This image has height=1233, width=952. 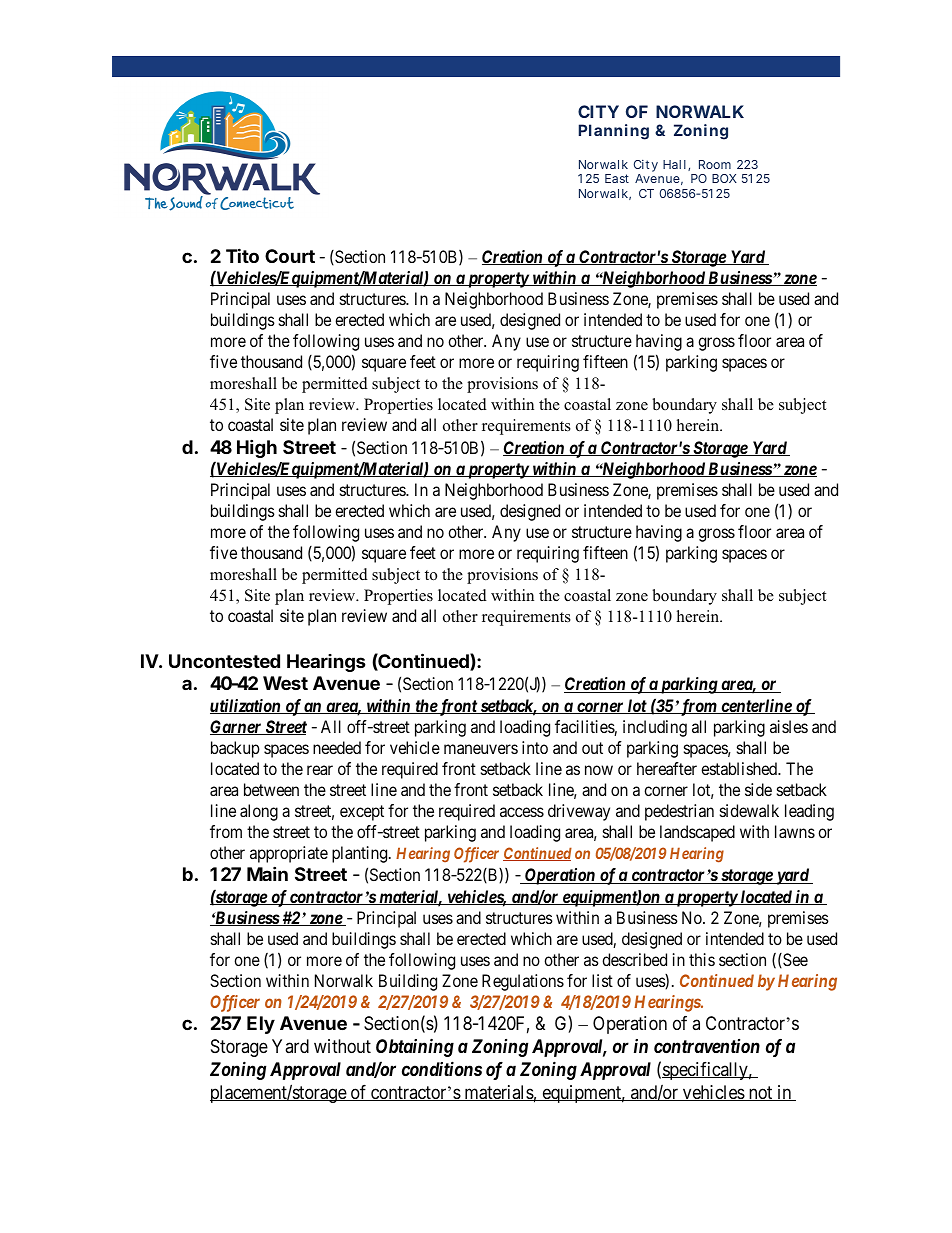 What do you see at coordinates (655, 728) in the image?
I see `including` at bounding box center [655, 728].
